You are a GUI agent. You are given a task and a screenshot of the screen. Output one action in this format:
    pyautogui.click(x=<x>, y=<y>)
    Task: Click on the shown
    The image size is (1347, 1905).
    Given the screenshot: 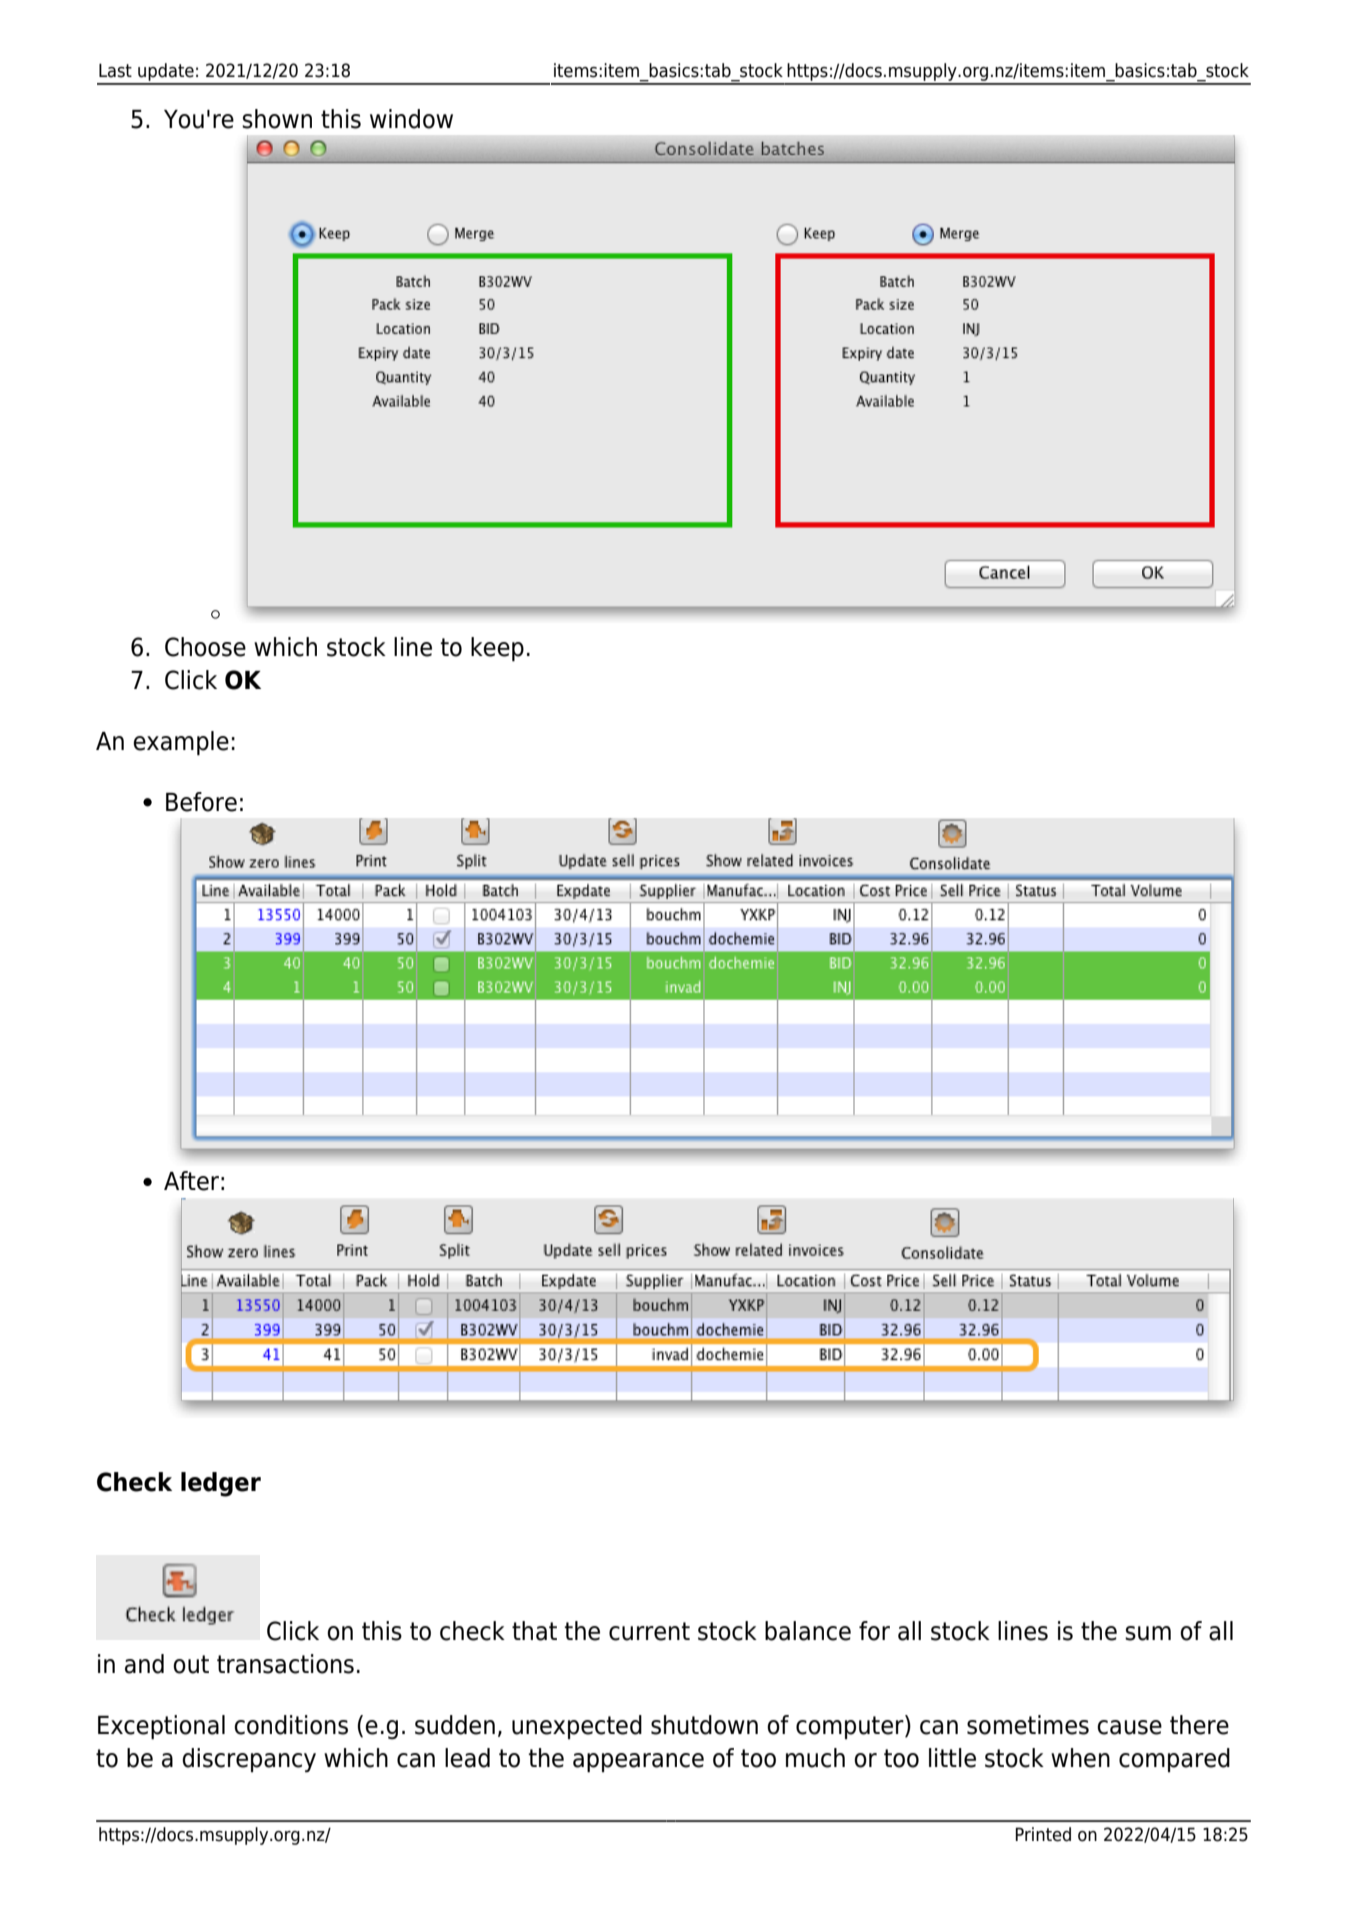 What is the action you would take?
    pyautogui.click(x=277, y=119)
